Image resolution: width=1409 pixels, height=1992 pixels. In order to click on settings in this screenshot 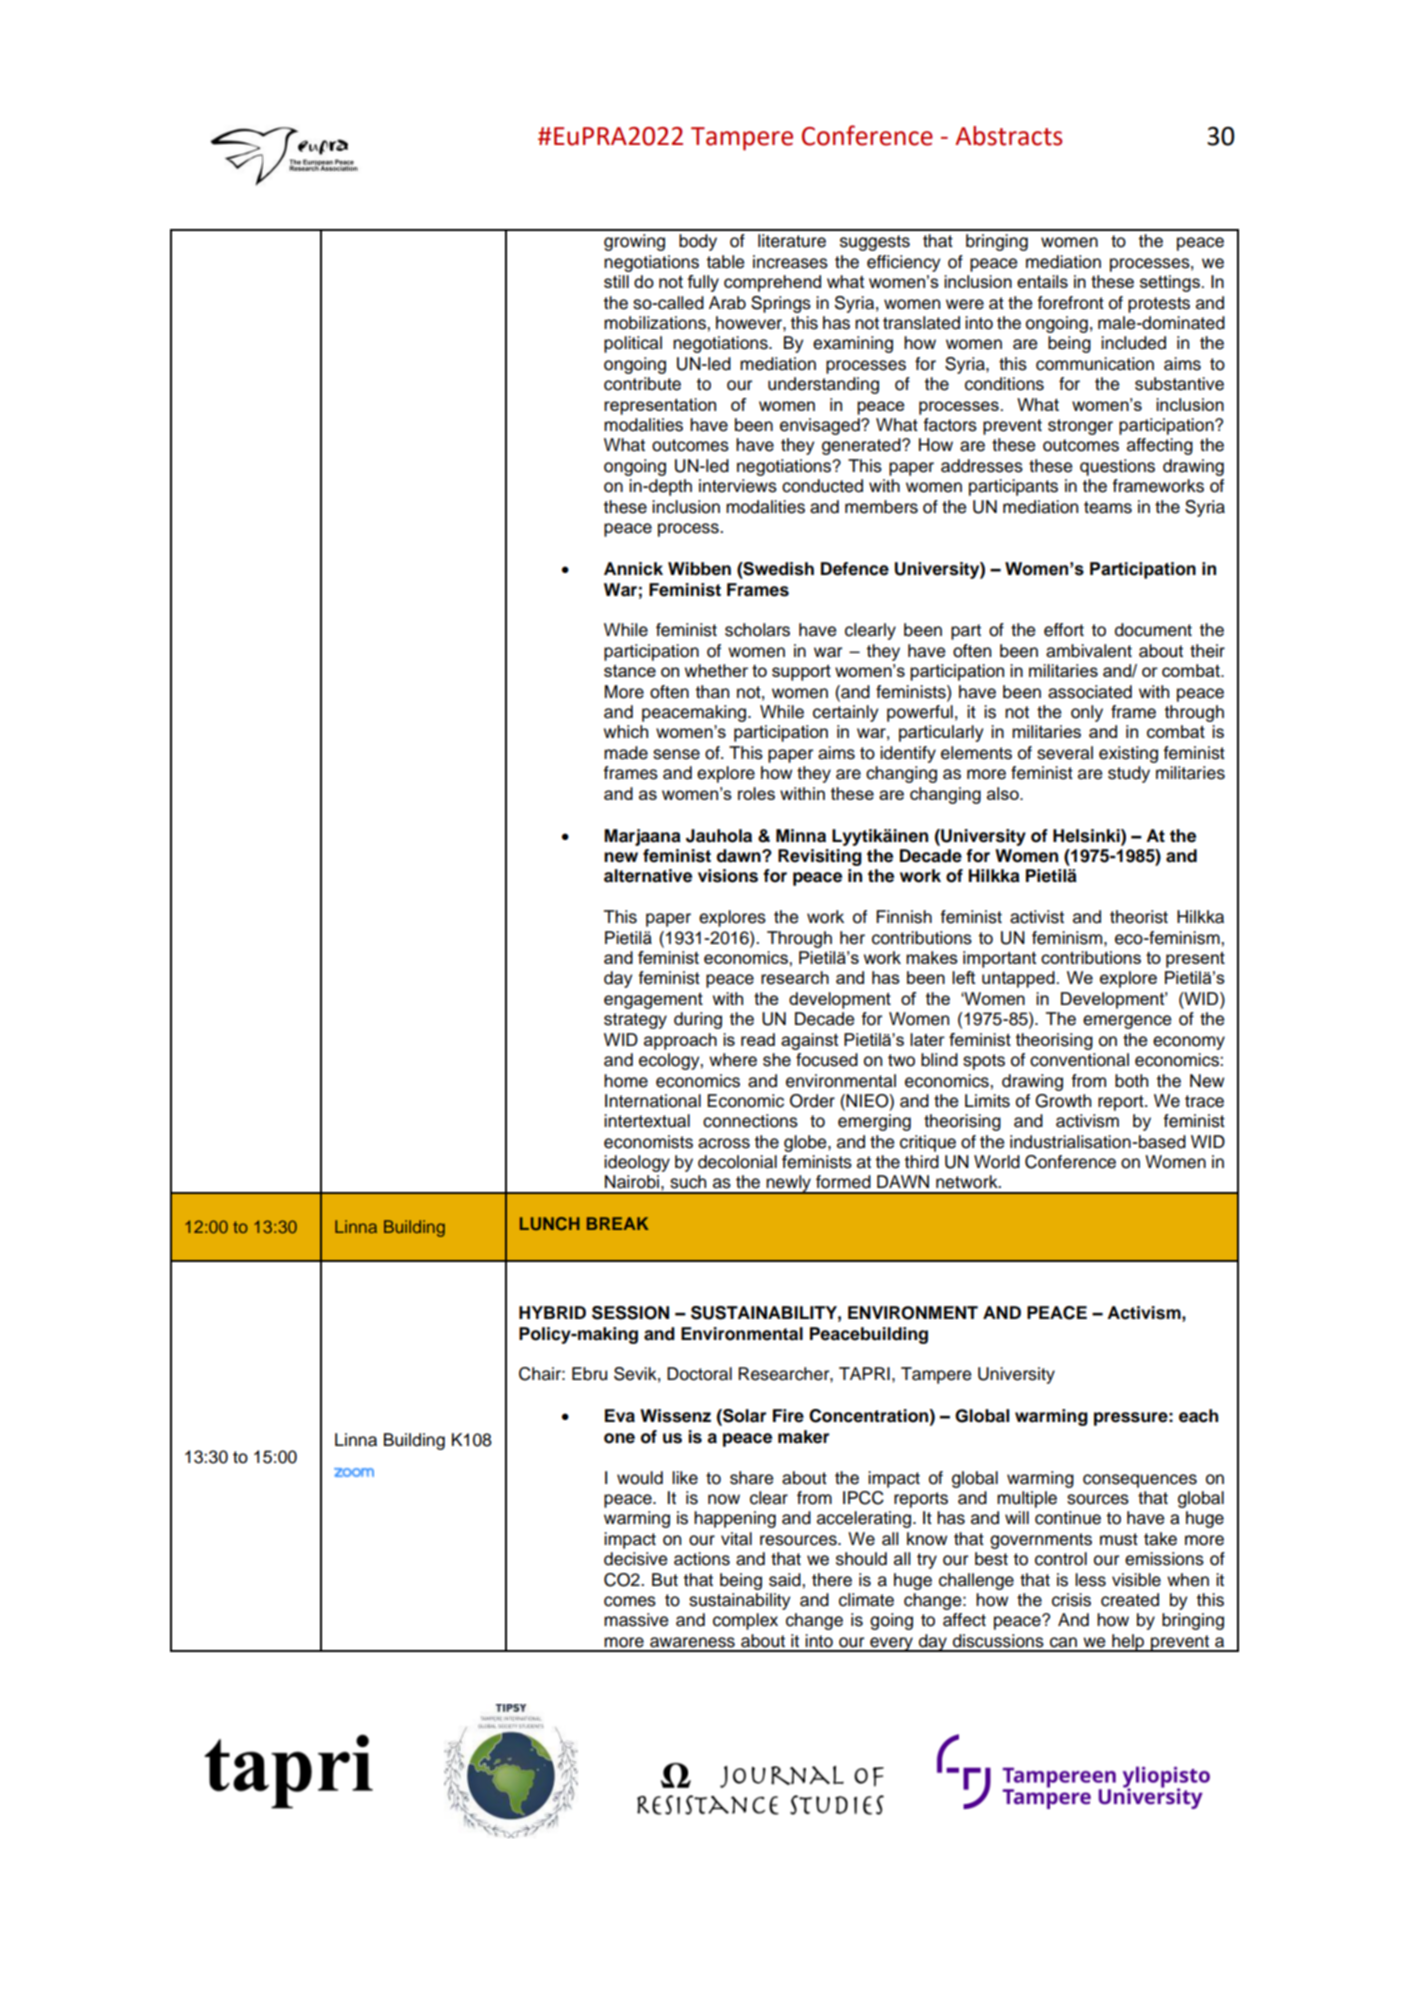, I will do `click(1170, 283)`.
